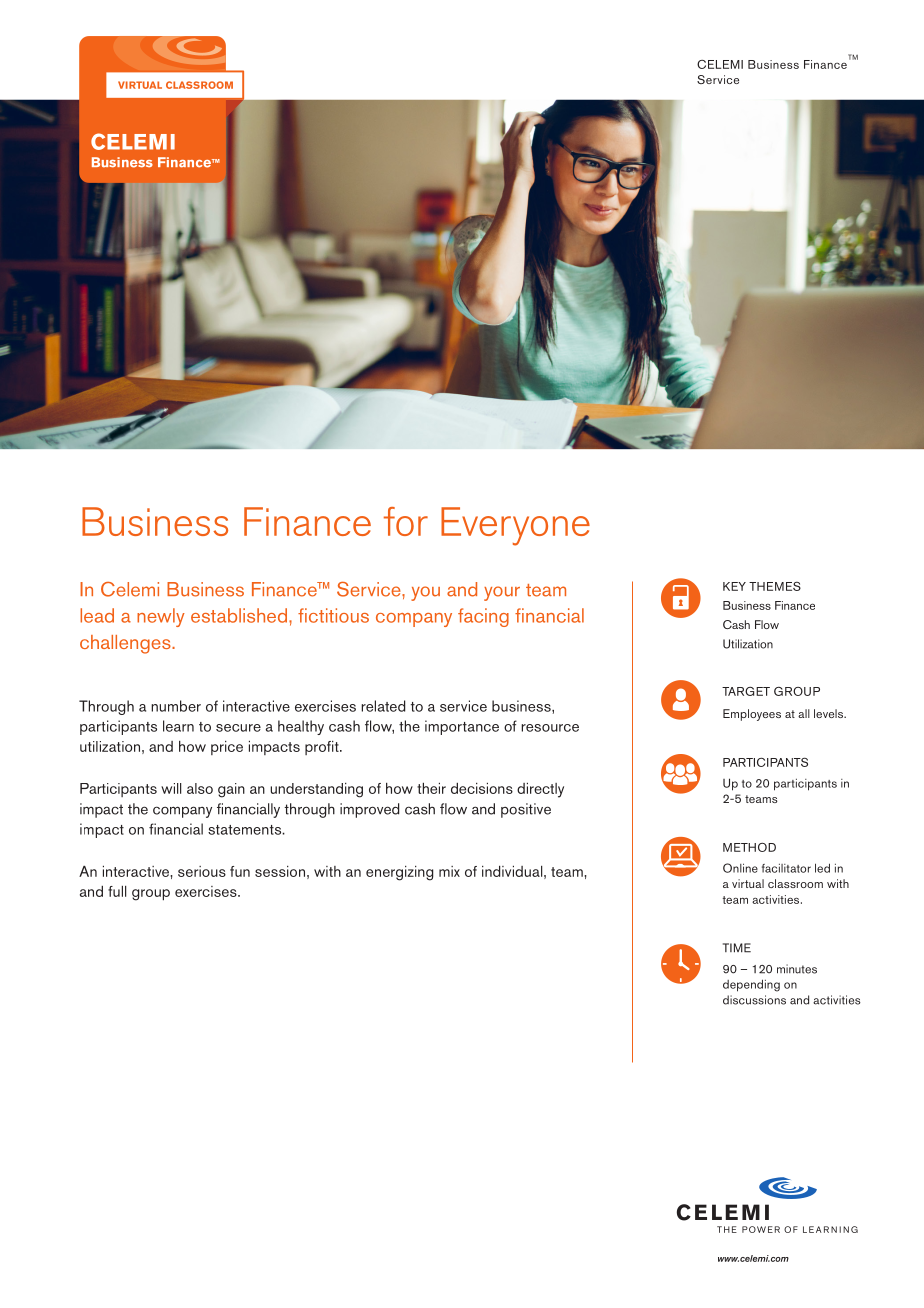 This screenshot has height=1308, width=924. What do you see at coordinates (406, 521) in the screenshot?
I see `for` at bounding box center [406, 521].
